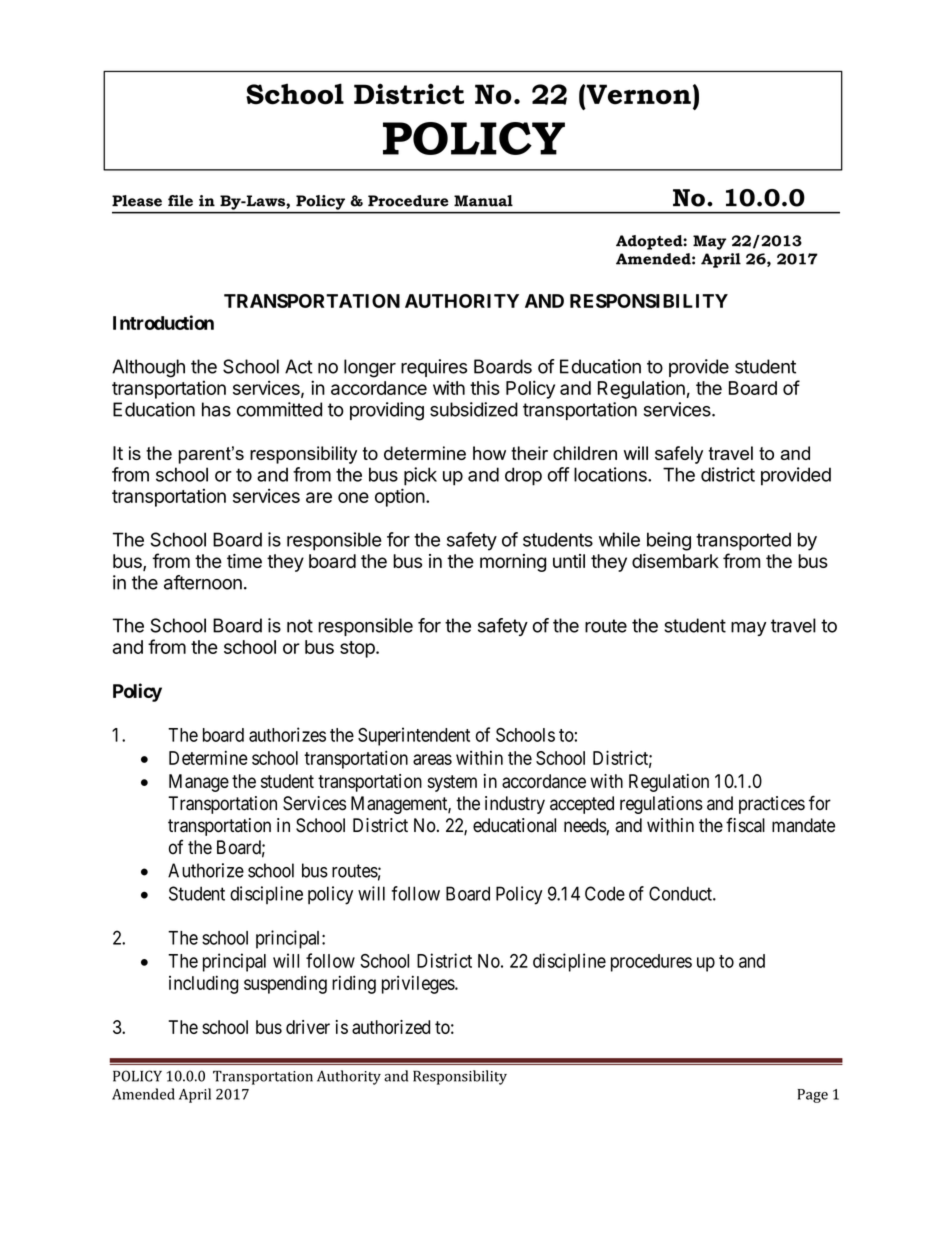  Describe the element at coordinates (419, 984) in the screenshot. I see `privileges` at that location.
